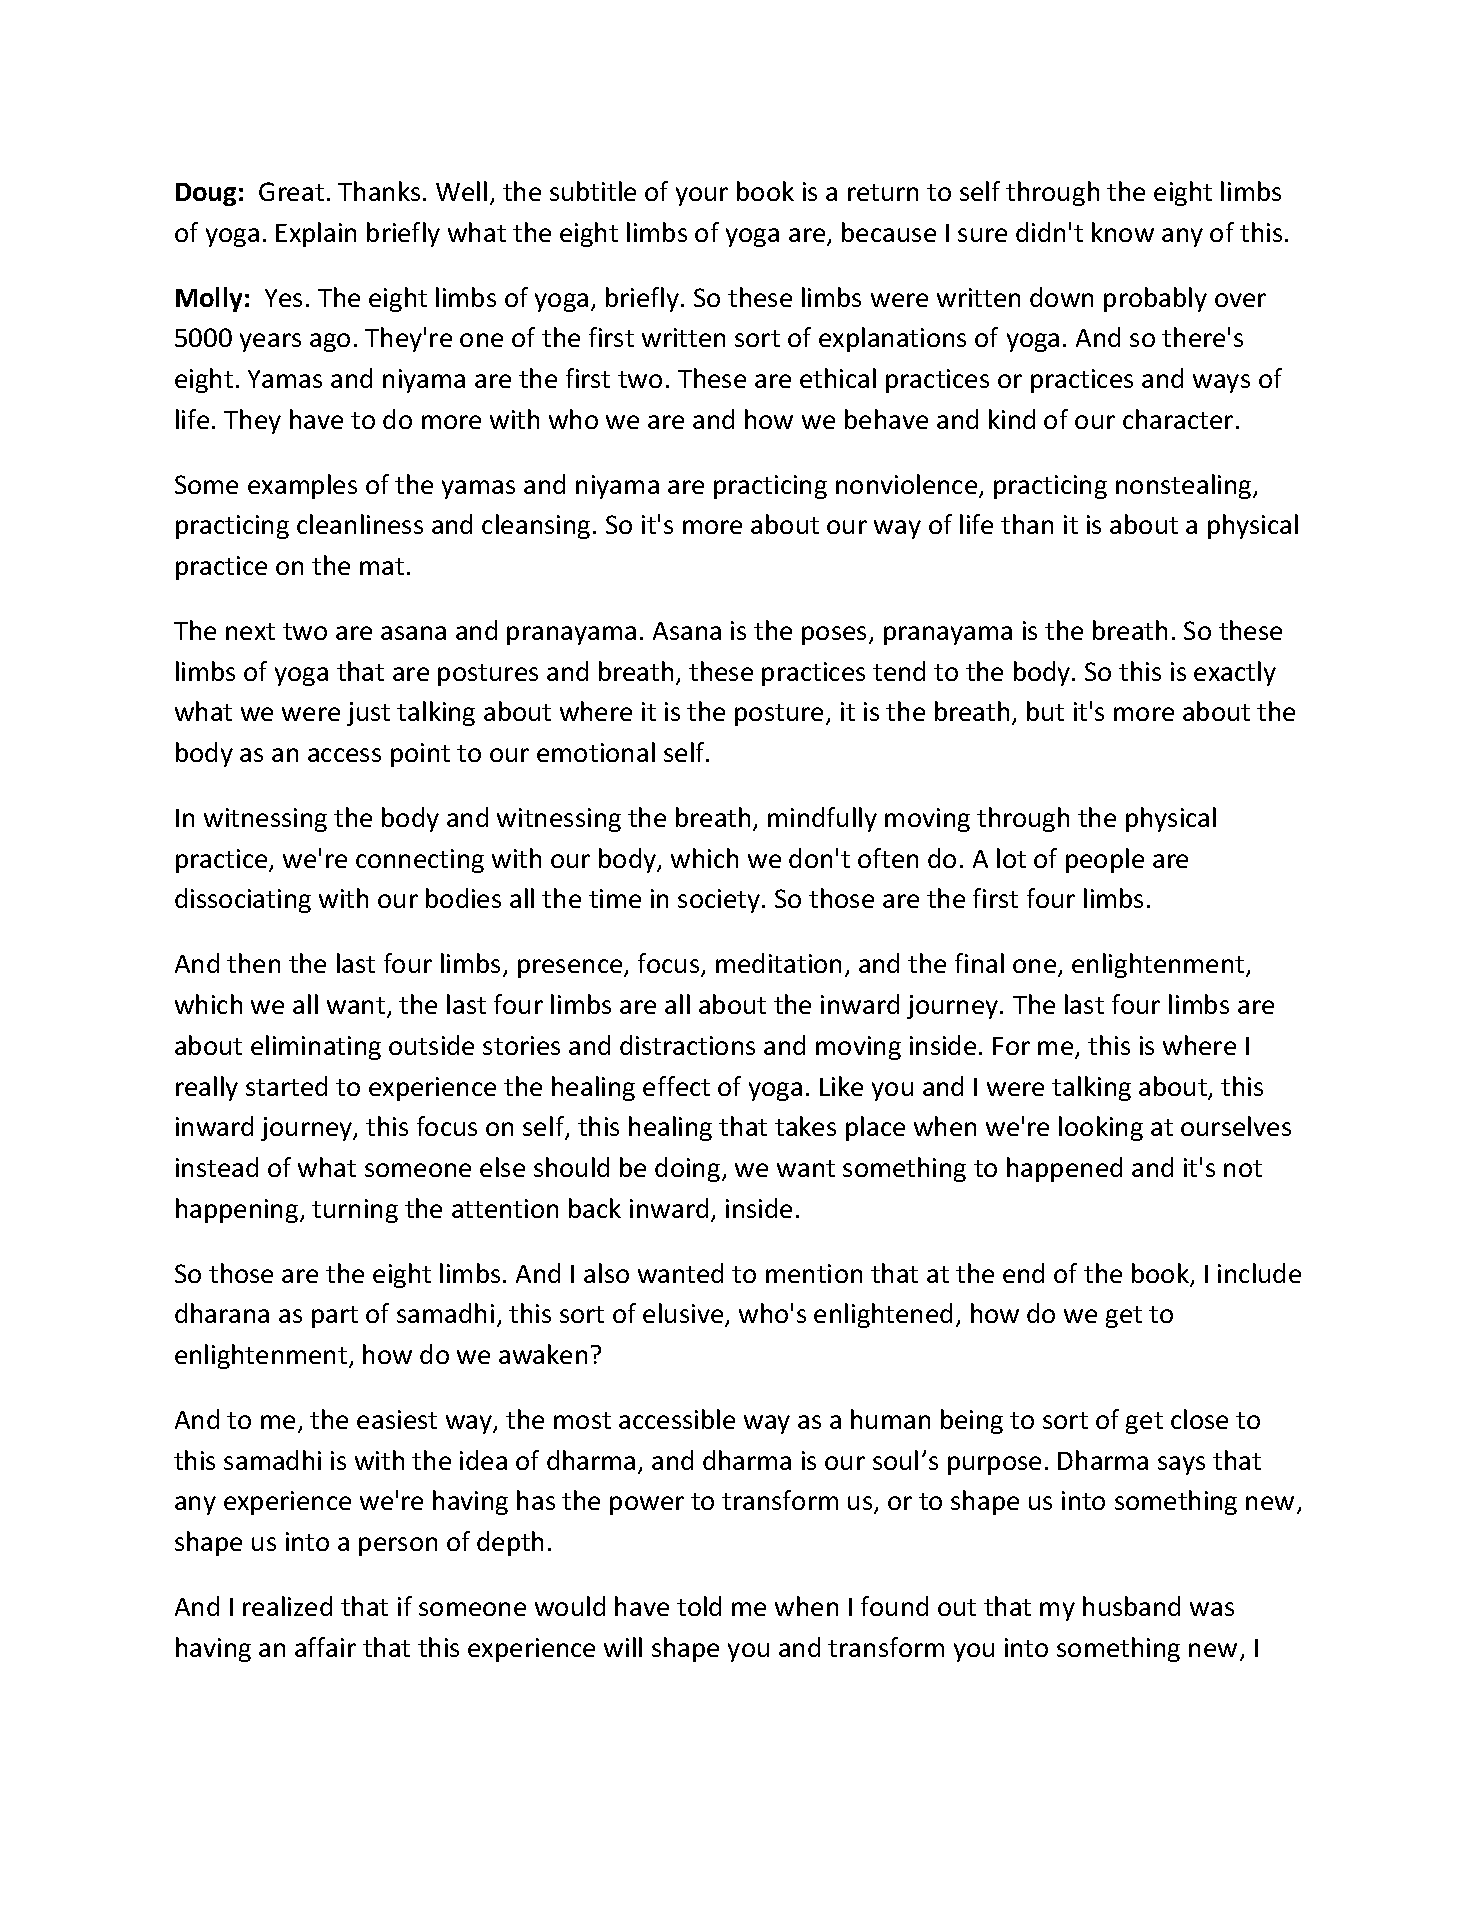 The height and width of the screenshot is (1914, 1479). What do you see at coordinates (287, 1606) in the screenshot?
I see `realized` at bounding box center [287, 1606].
